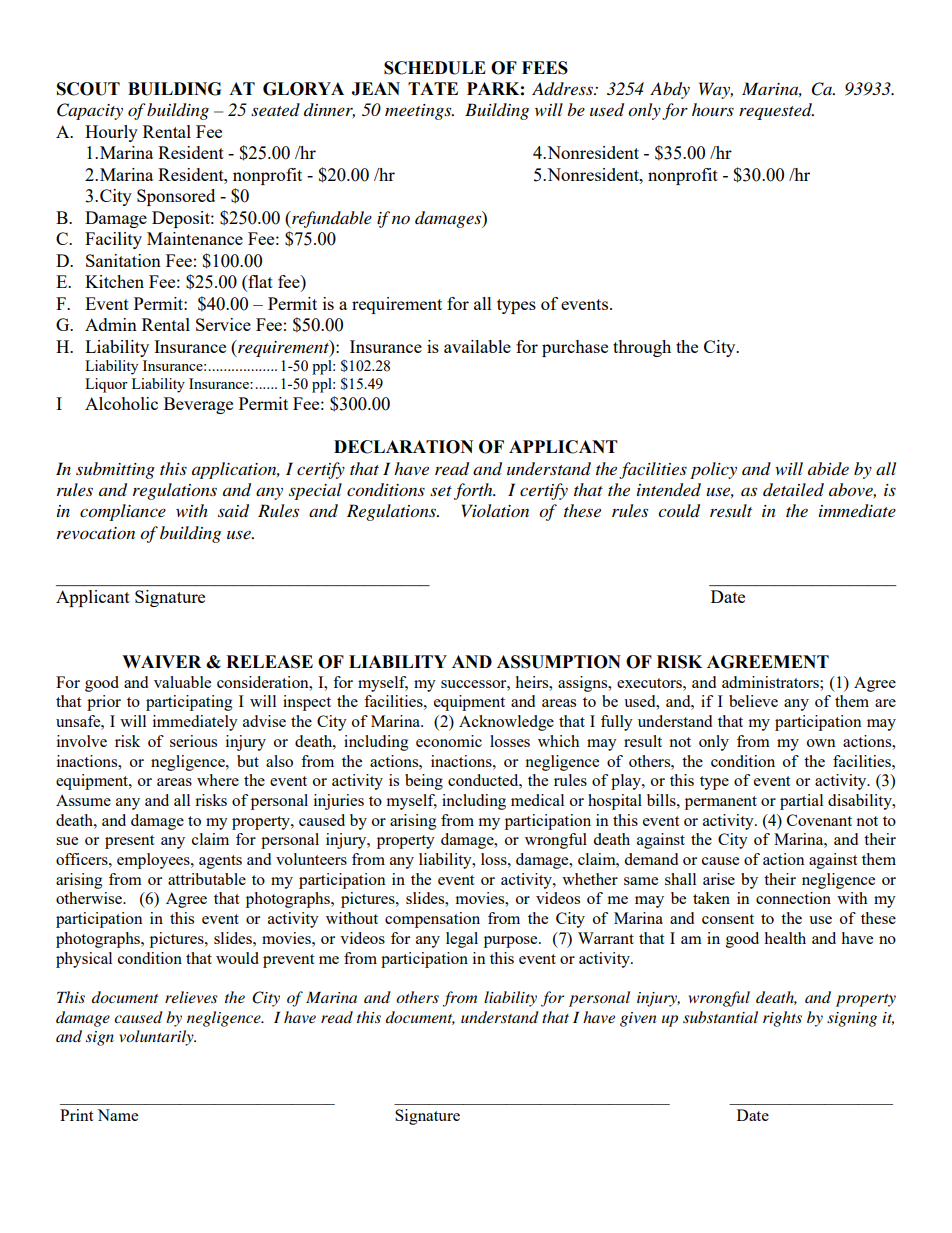 The width and height of the image is (952, 1233). I want to click on permanent, so click(721, 803).
